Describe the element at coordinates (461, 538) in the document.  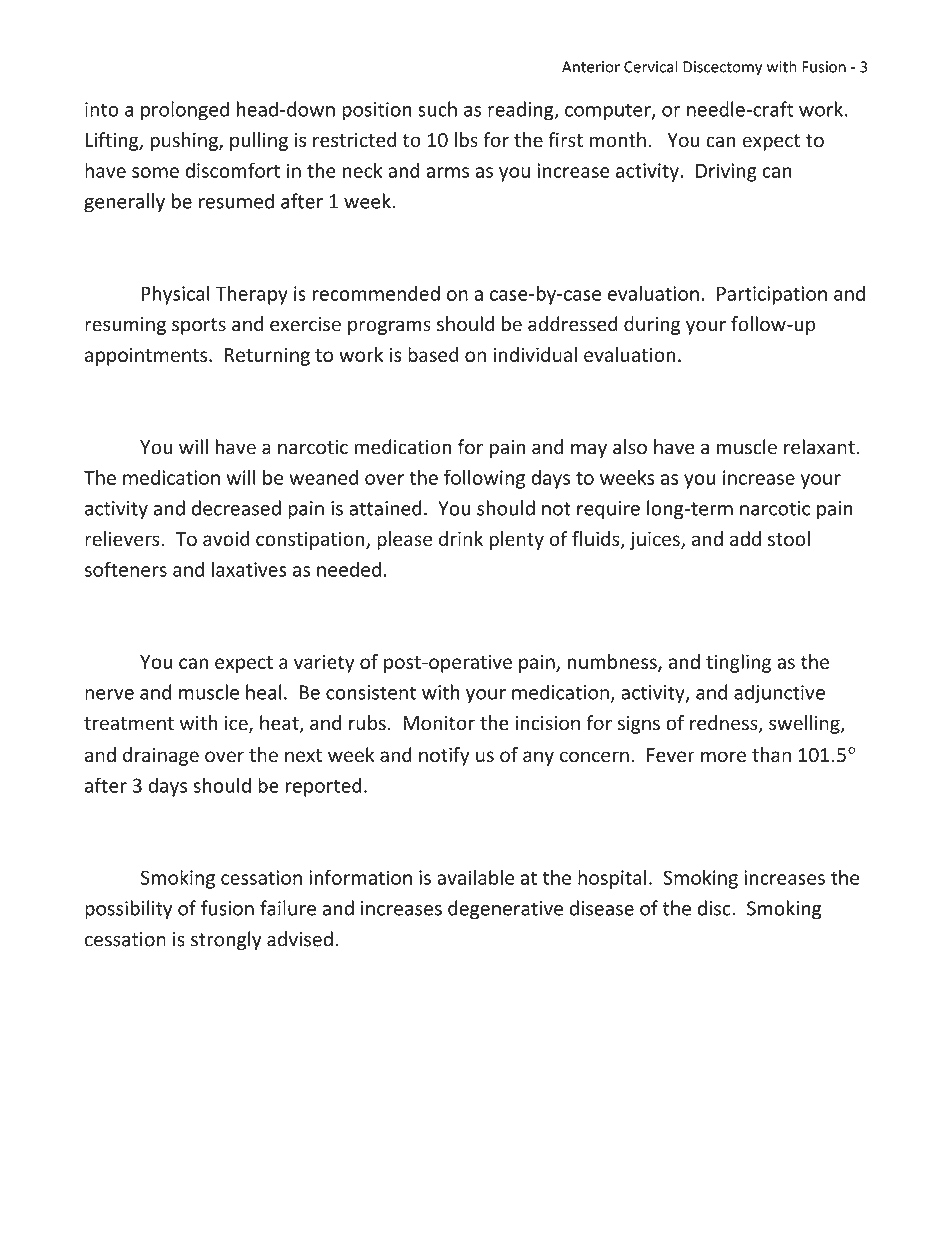
I see `drink` at that location.
